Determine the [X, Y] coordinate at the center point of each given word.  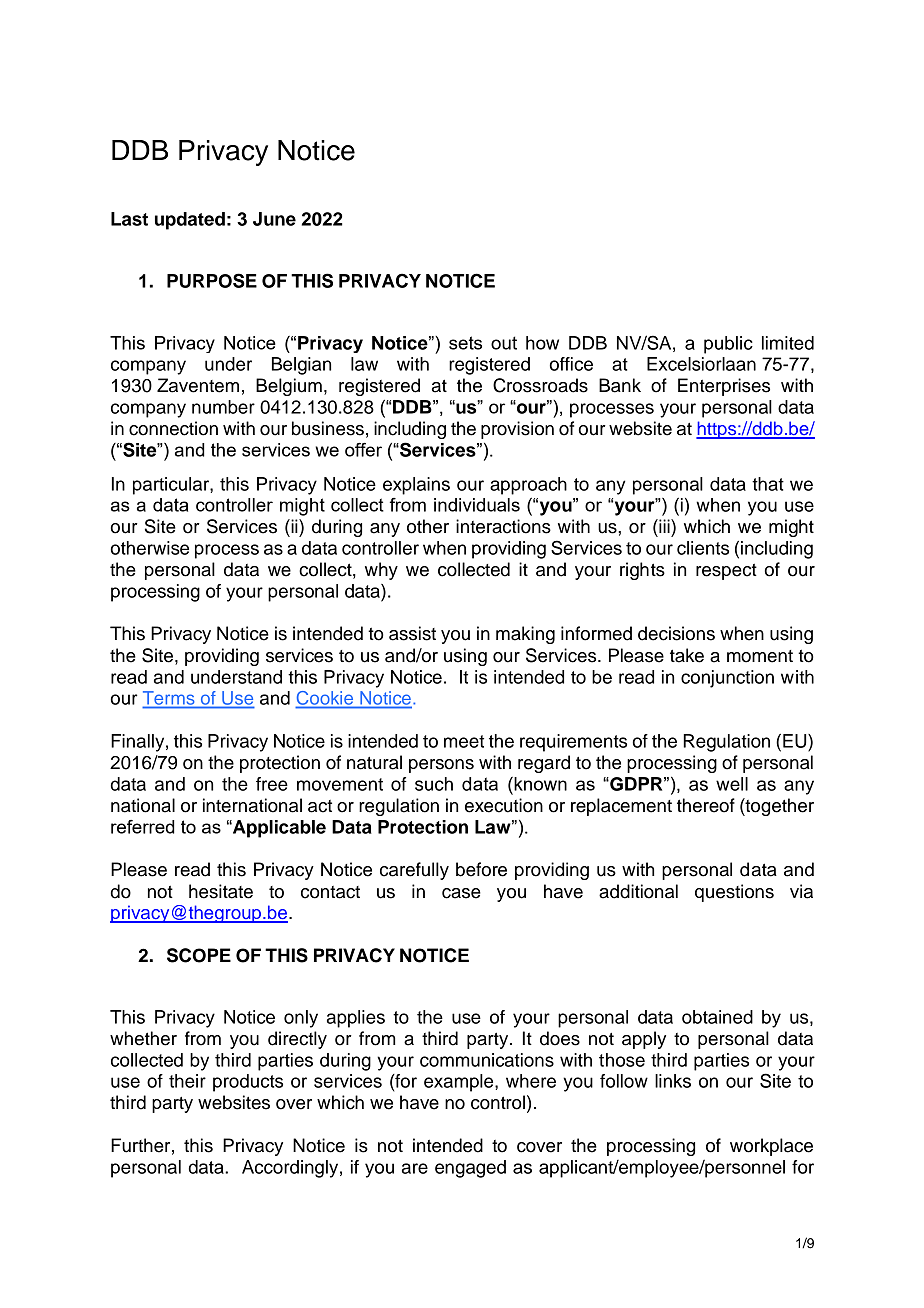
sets [465, 343]
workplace [771, 1147]
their [187, 1081]
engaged [470, 1169]
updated [190, 221]
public [728, 345]
